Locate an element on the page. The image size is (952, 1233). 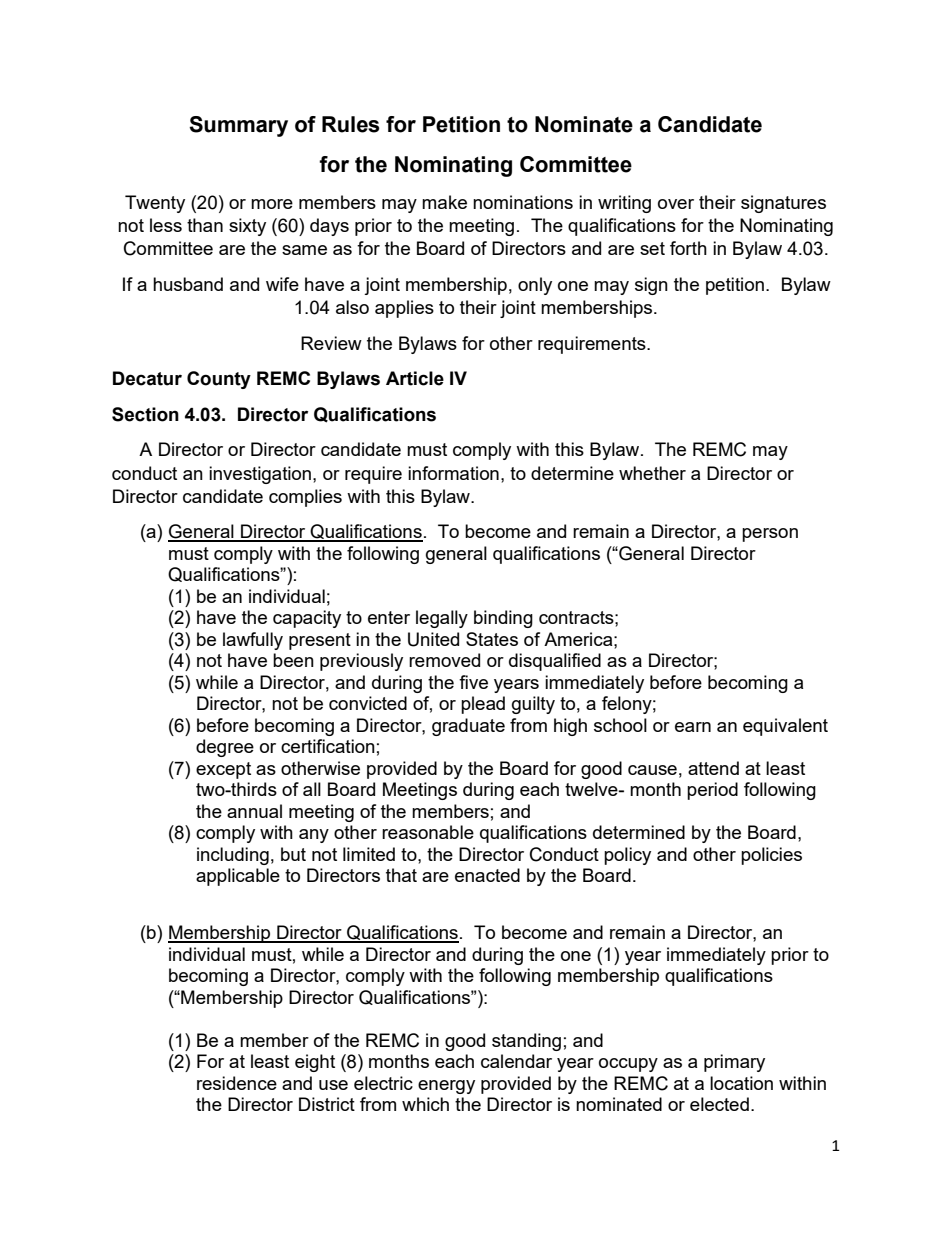
lawfully is located at coordinates (253, 641).
